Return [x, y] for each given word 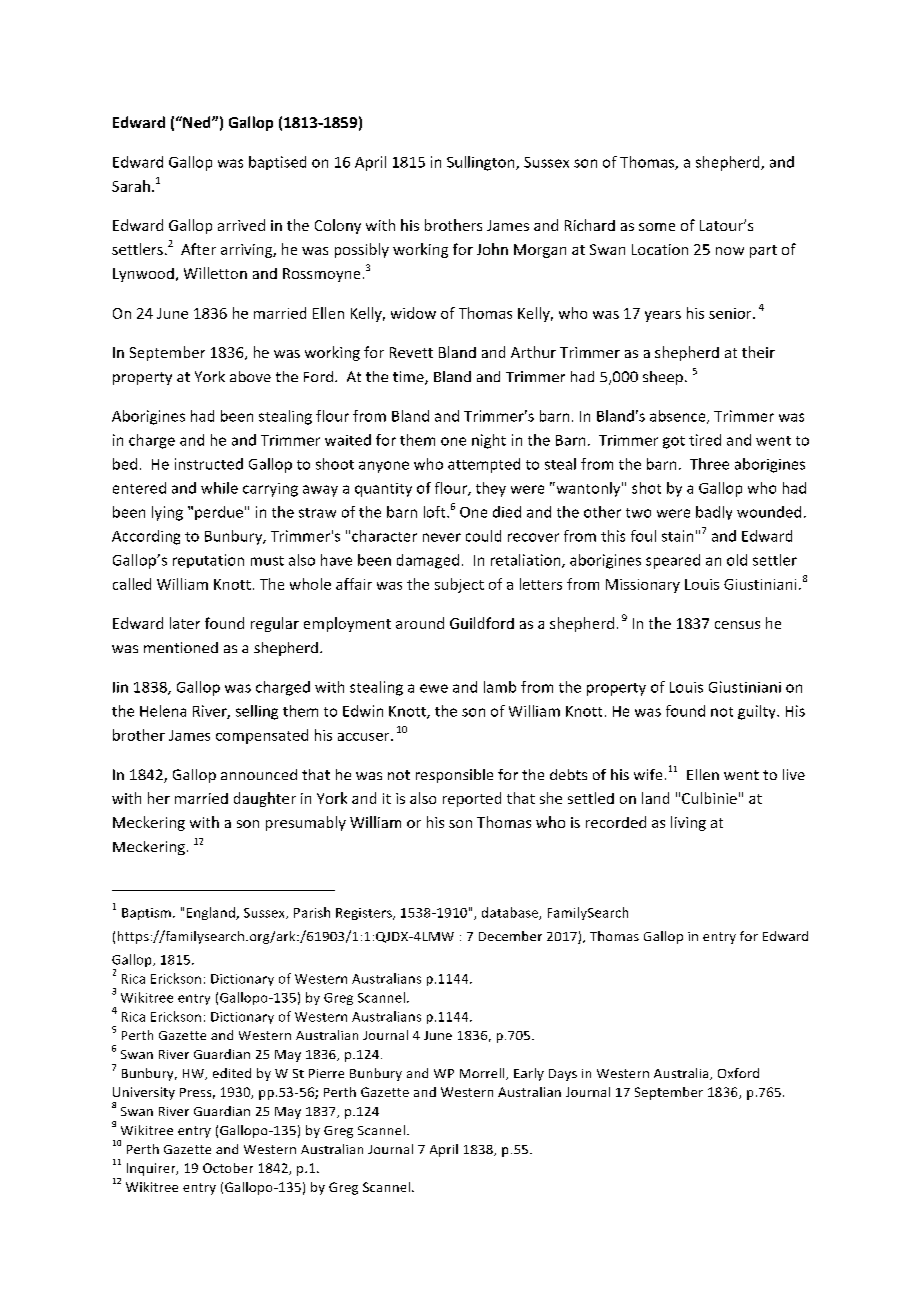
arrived [241, 225]
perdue [219, 513]
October [228, 1168]
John [492, 249]
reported [472, 799]
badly [714, 513]
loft [436, 512]
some [657, 227]
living [688, 823]
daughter [265, 799]
